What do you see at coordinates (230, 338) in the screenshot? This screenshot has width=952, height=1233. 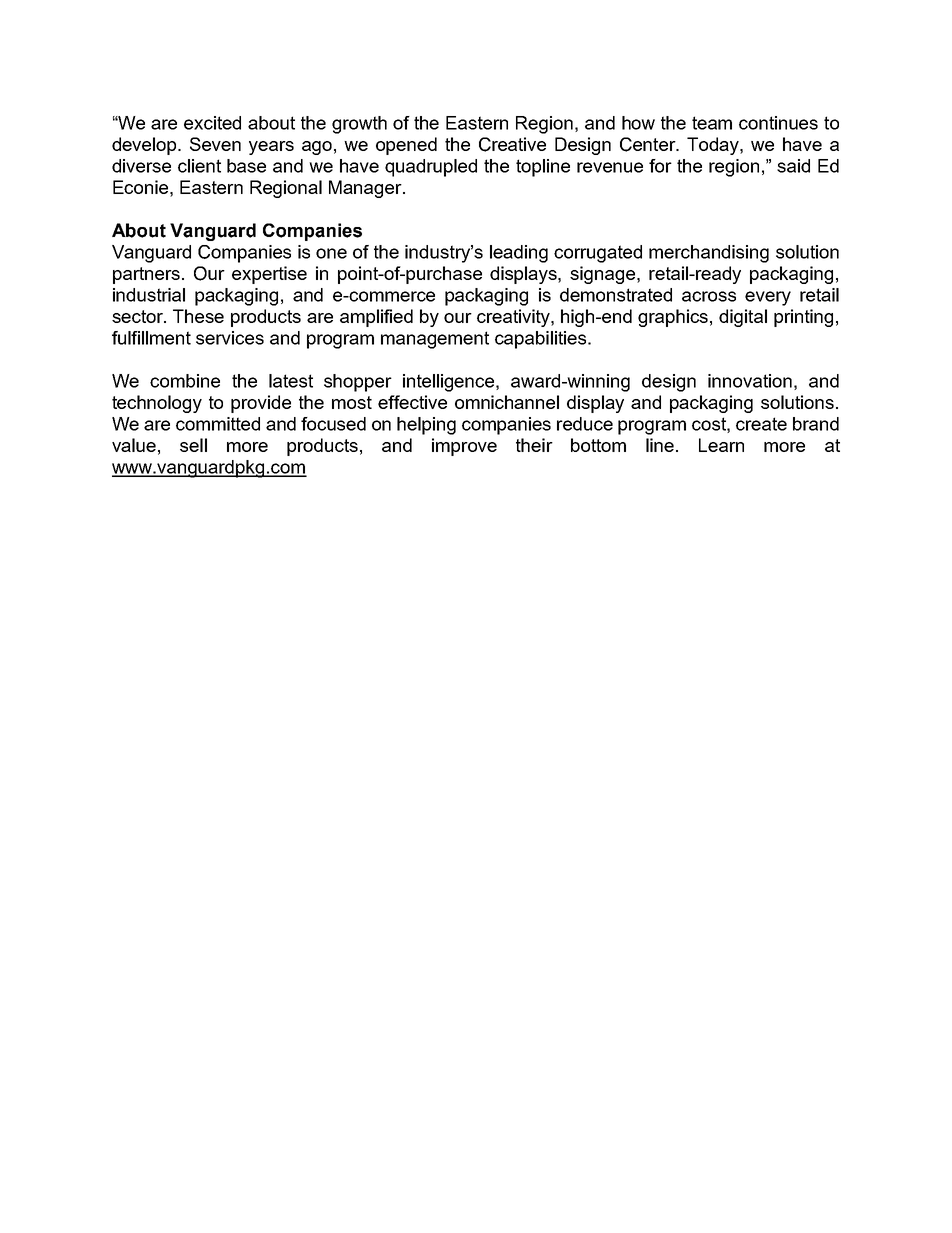 I see `services` at bounding box center [230, 338].
